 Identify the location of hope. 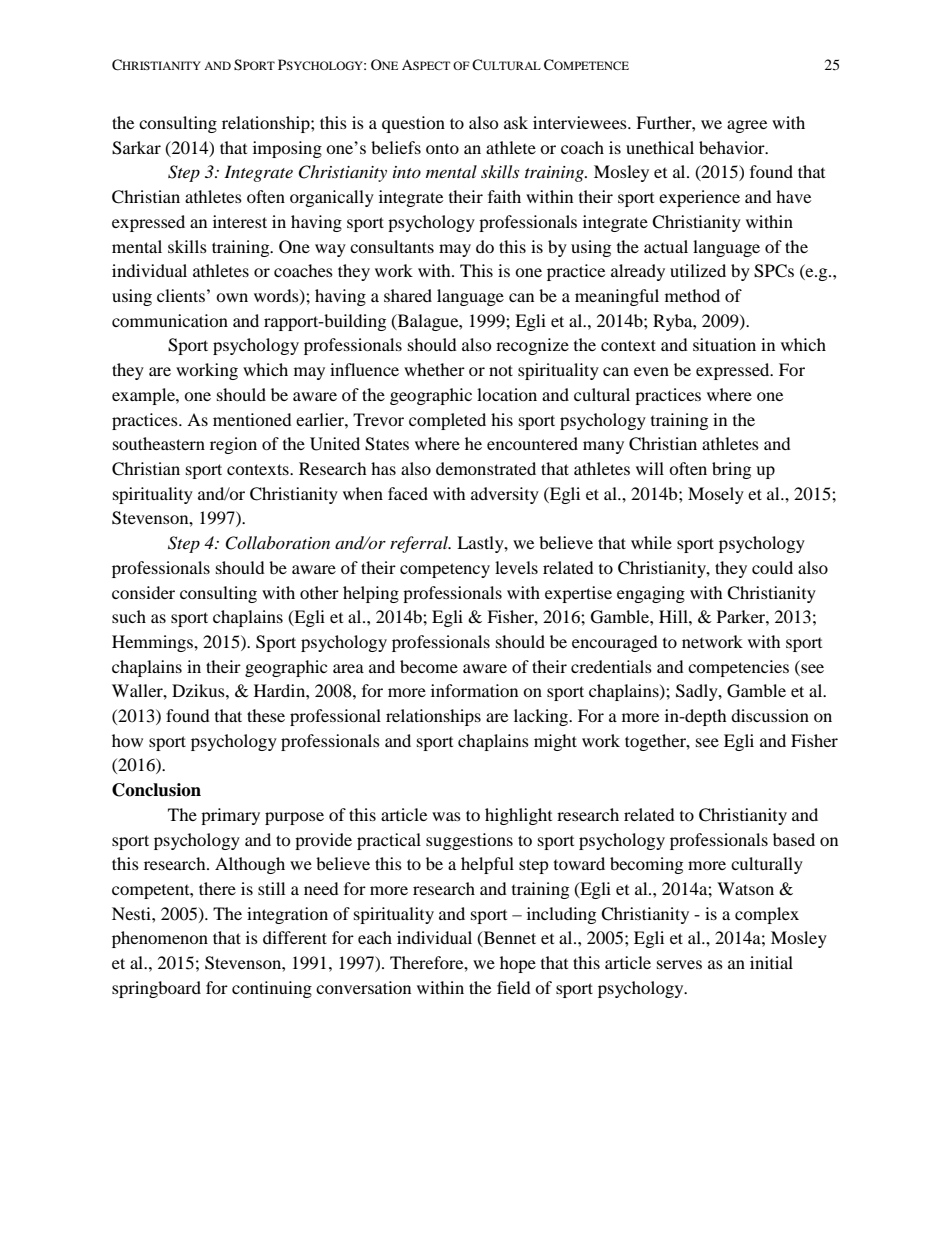
(518, 964).
